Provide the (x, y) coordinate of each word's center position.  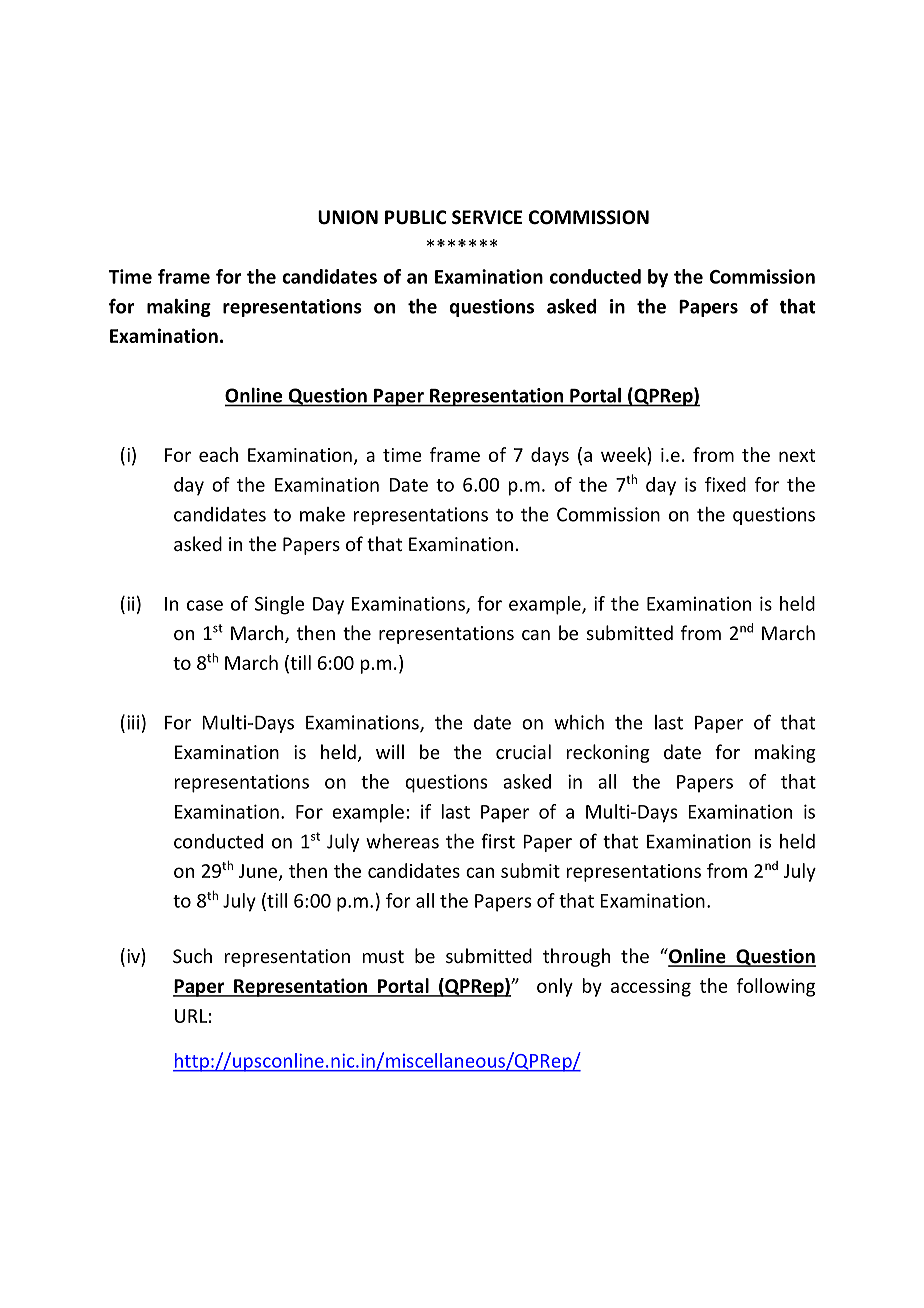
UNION (348, 217)
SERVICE (487, 217)
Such (192, 955)
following (776, 987)
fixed (725, 484)
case (205, 605)
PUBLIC (416, 217)
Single (279, 605)
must (383, 956)
